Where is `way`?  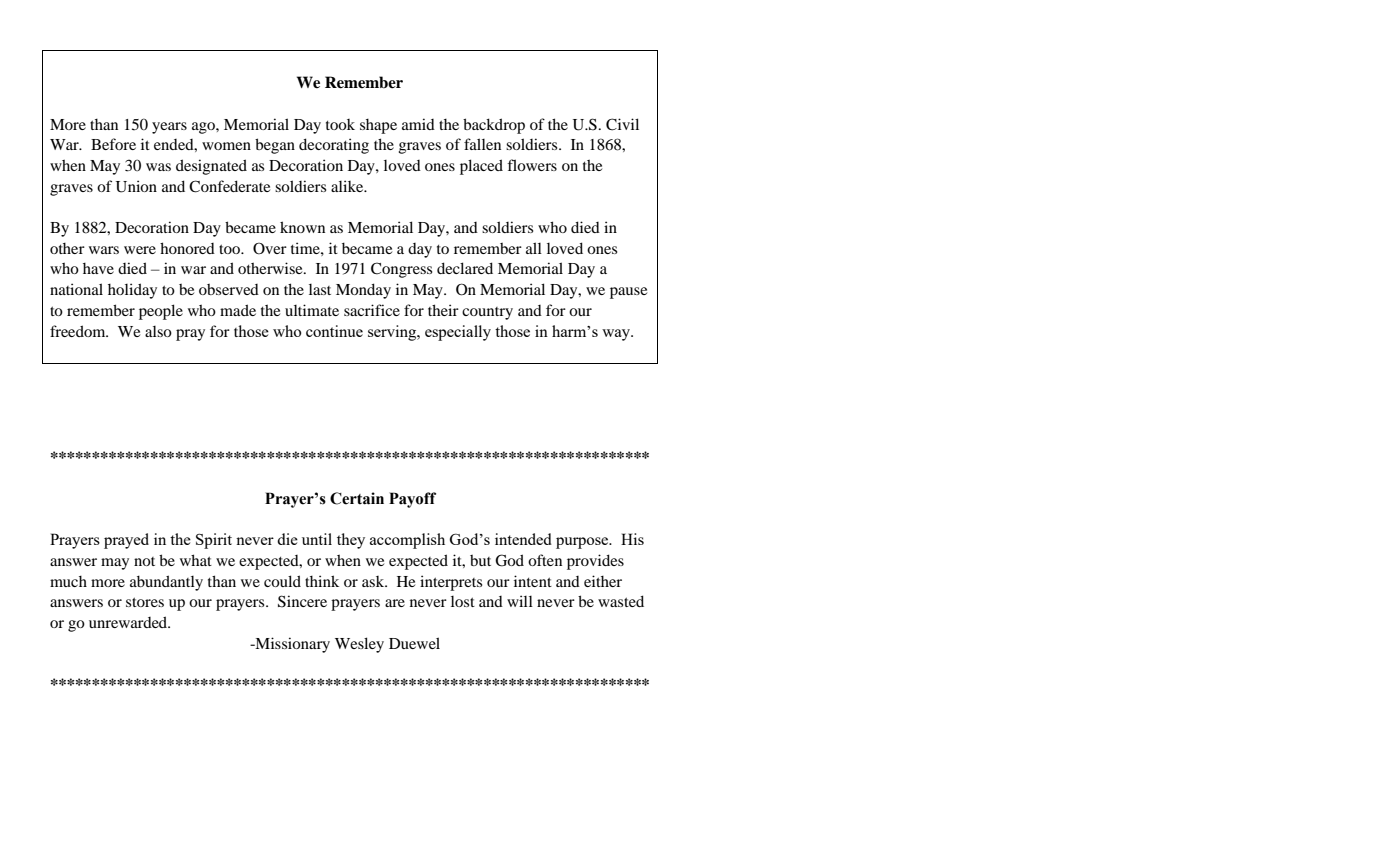 way is located at coordinates (617, 335).
